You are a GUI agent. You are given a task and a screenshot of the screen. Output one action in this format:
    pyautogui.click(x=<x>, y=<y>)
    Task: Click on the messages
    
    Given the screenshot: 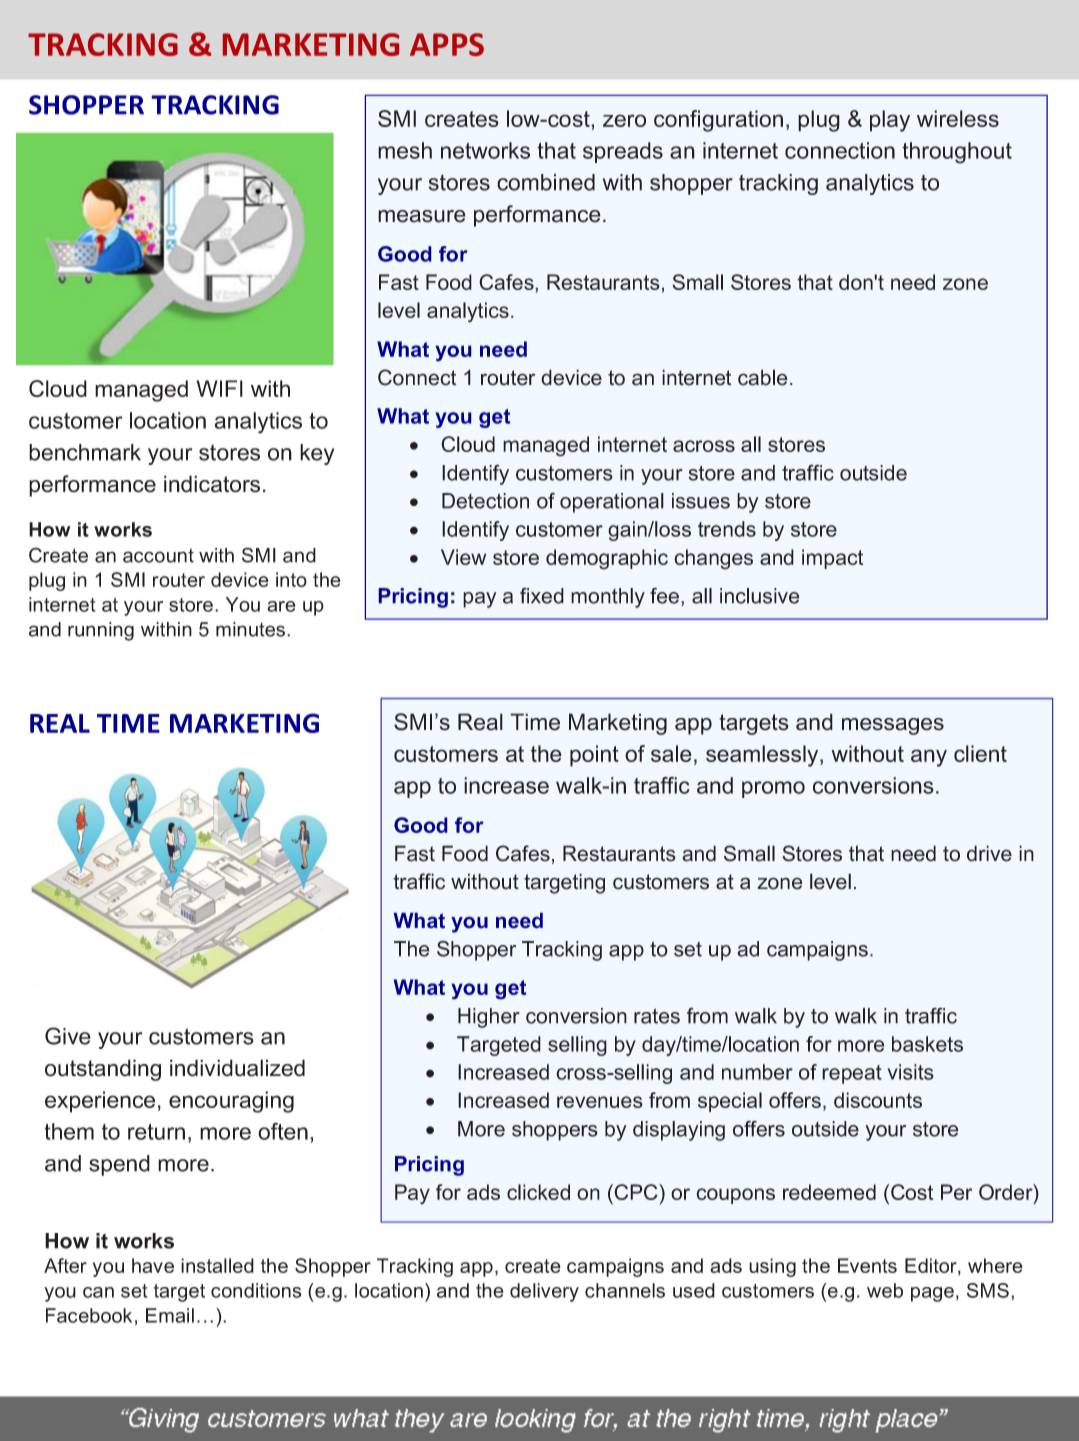 What is the action you would take?
    pyautogui.click(x=893, y=726)
